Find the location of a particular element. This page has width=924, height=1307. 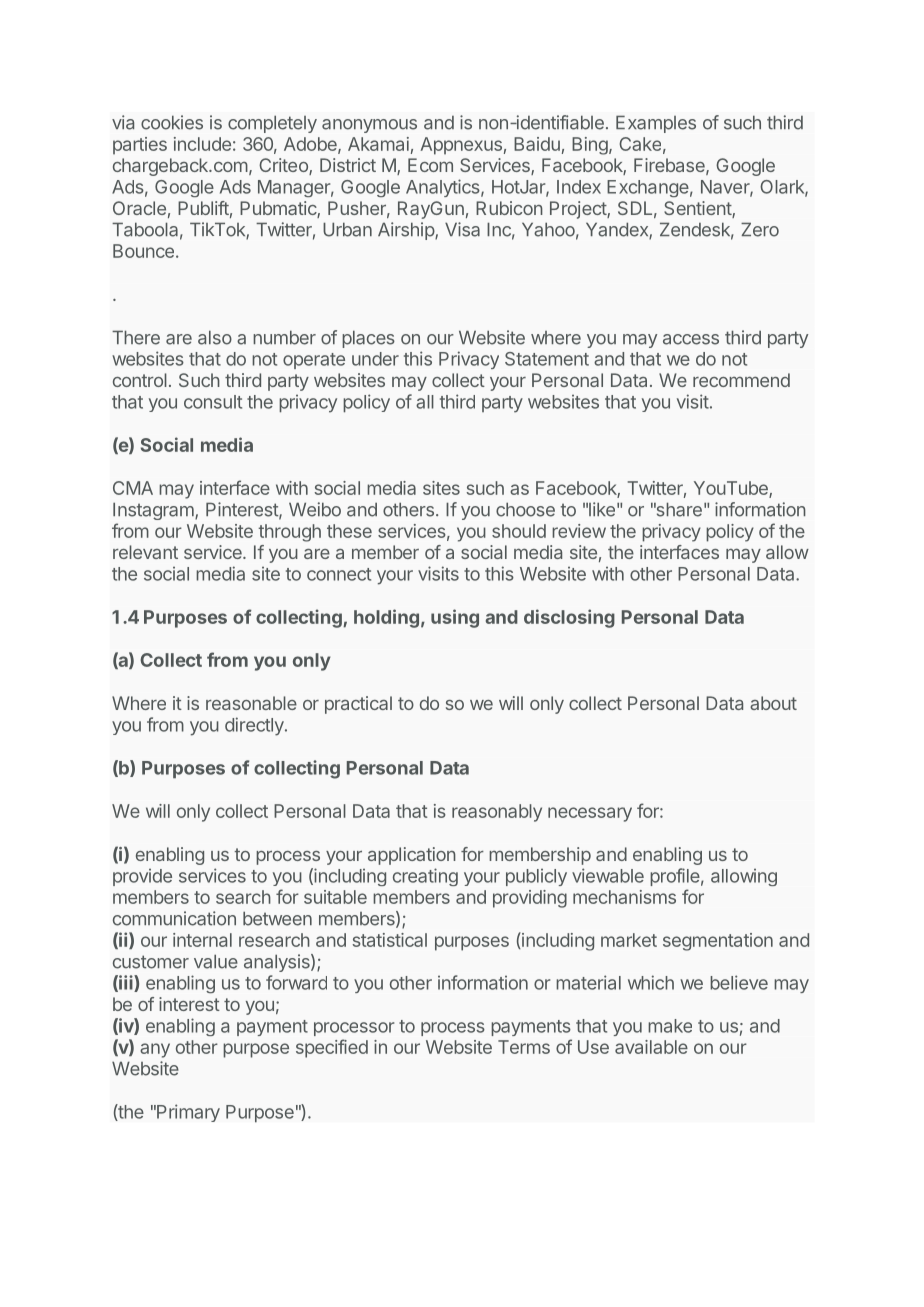

using is located at coordinates (455, 618).
